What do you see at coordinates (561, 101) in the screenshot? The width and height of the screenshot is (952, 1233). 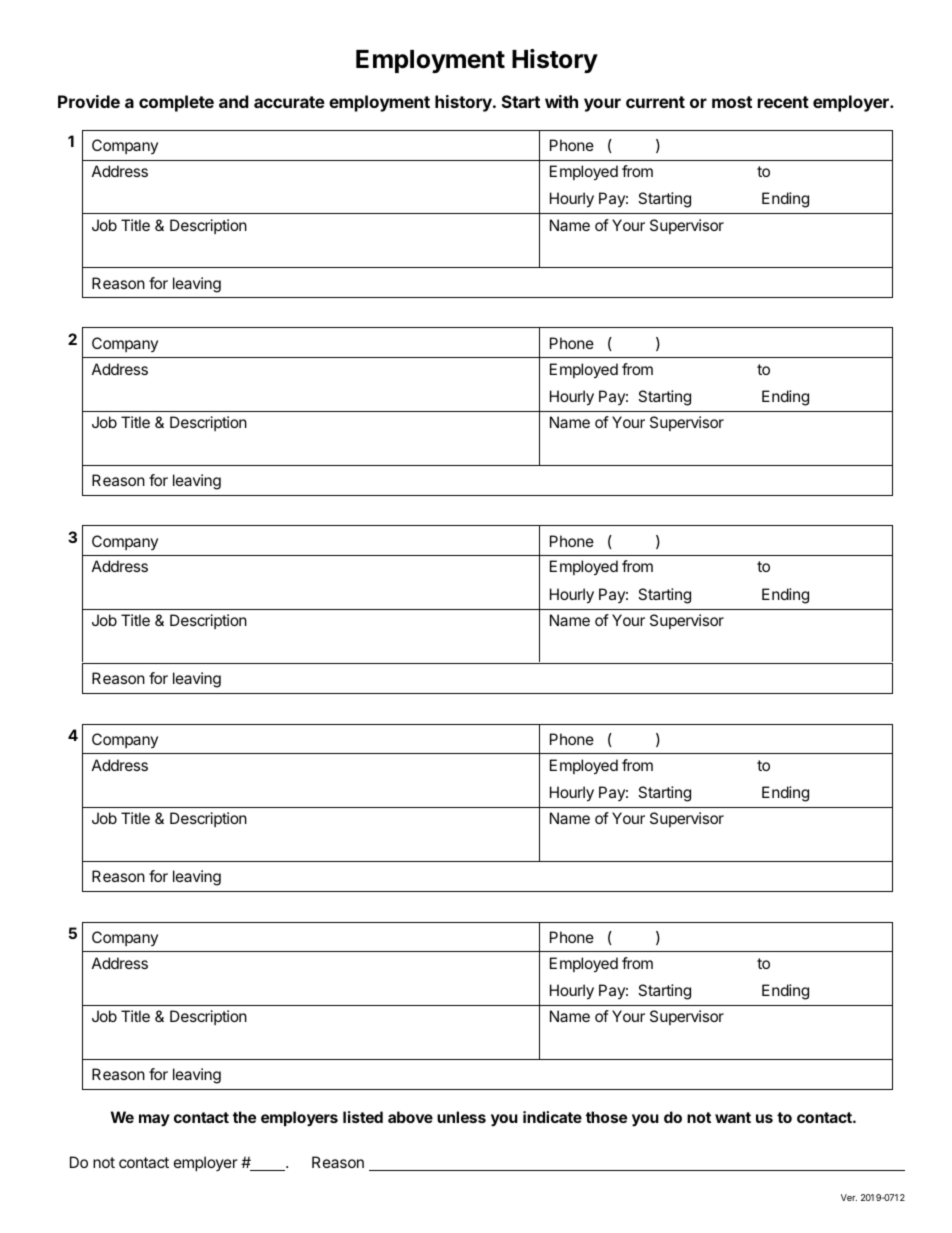 I see `with` at bounding box center [561, 101].
